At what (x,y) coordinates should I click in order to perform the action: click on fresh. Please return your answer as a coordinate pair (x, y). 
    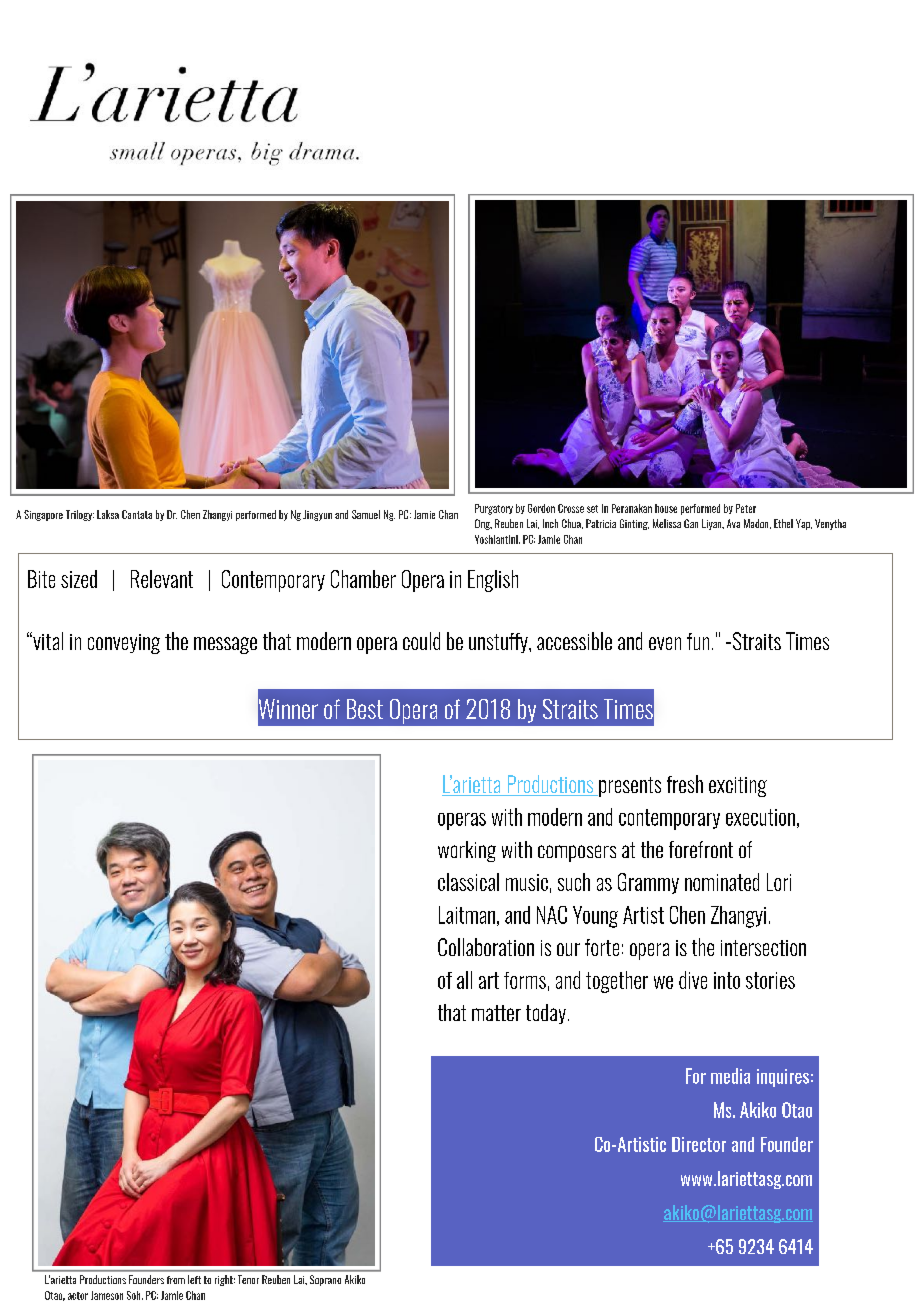
    Looking at the image, I should click on (685, 784).
